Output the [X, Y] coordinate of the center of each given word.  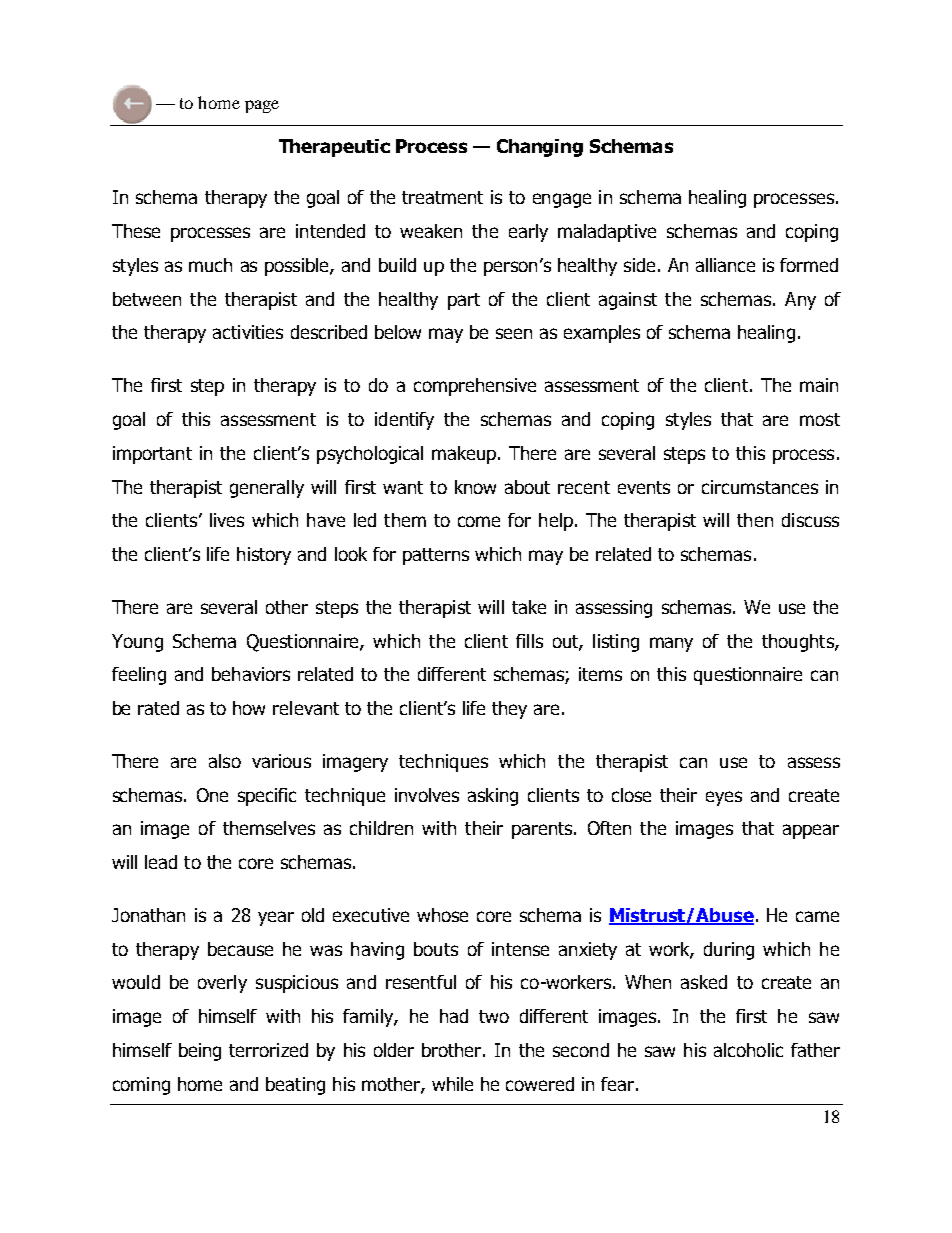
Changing [540, 148]
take [529, 607]
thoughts [799, 643]
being [200, 1052]
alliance [725, 265]
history [264, 556]
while [452, 1084]
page [262, 106]
